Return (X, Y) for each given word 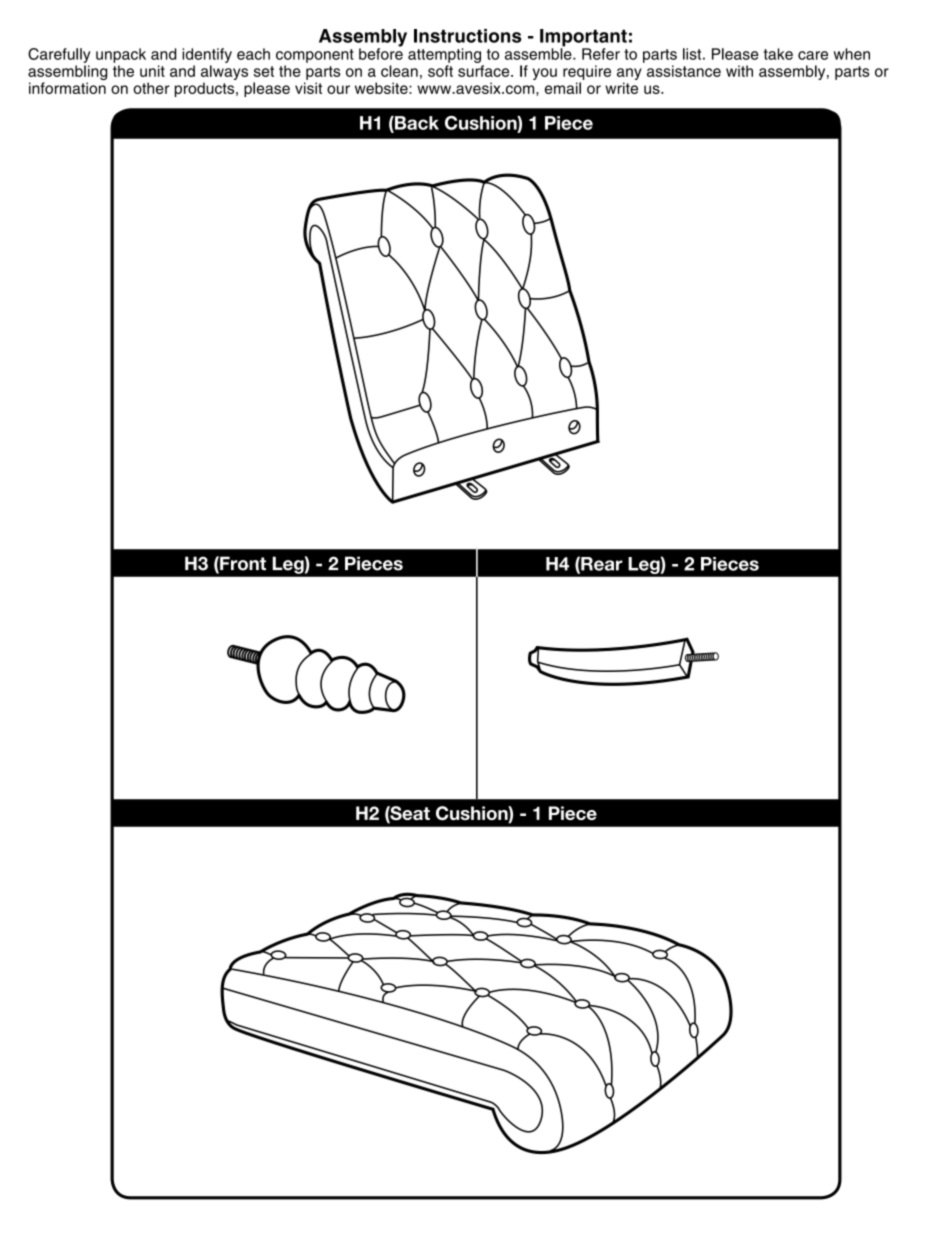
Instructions (467, 36)
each (253, 54)
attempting (444, 55)
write (621, 88)
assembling (67, 74)
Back (416, 124)
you (545, 74)
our (338, 89)
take (778, 54)
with (739, 71)
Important (583, 39)
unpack (121, 55)
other (151, 88)
